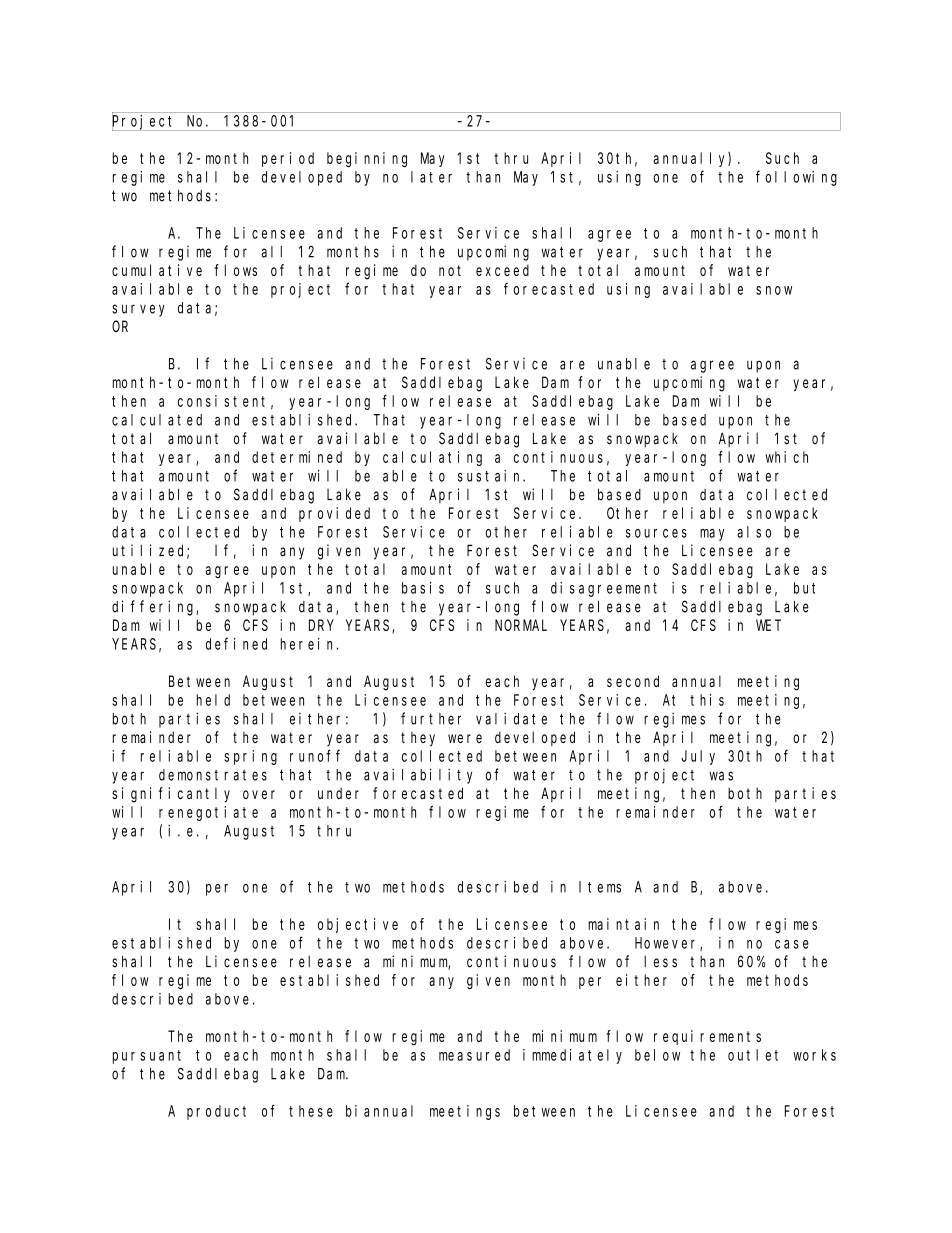  Describe the element at coordinates (768, 625) in the screenshot. I see `WET` at that location.
